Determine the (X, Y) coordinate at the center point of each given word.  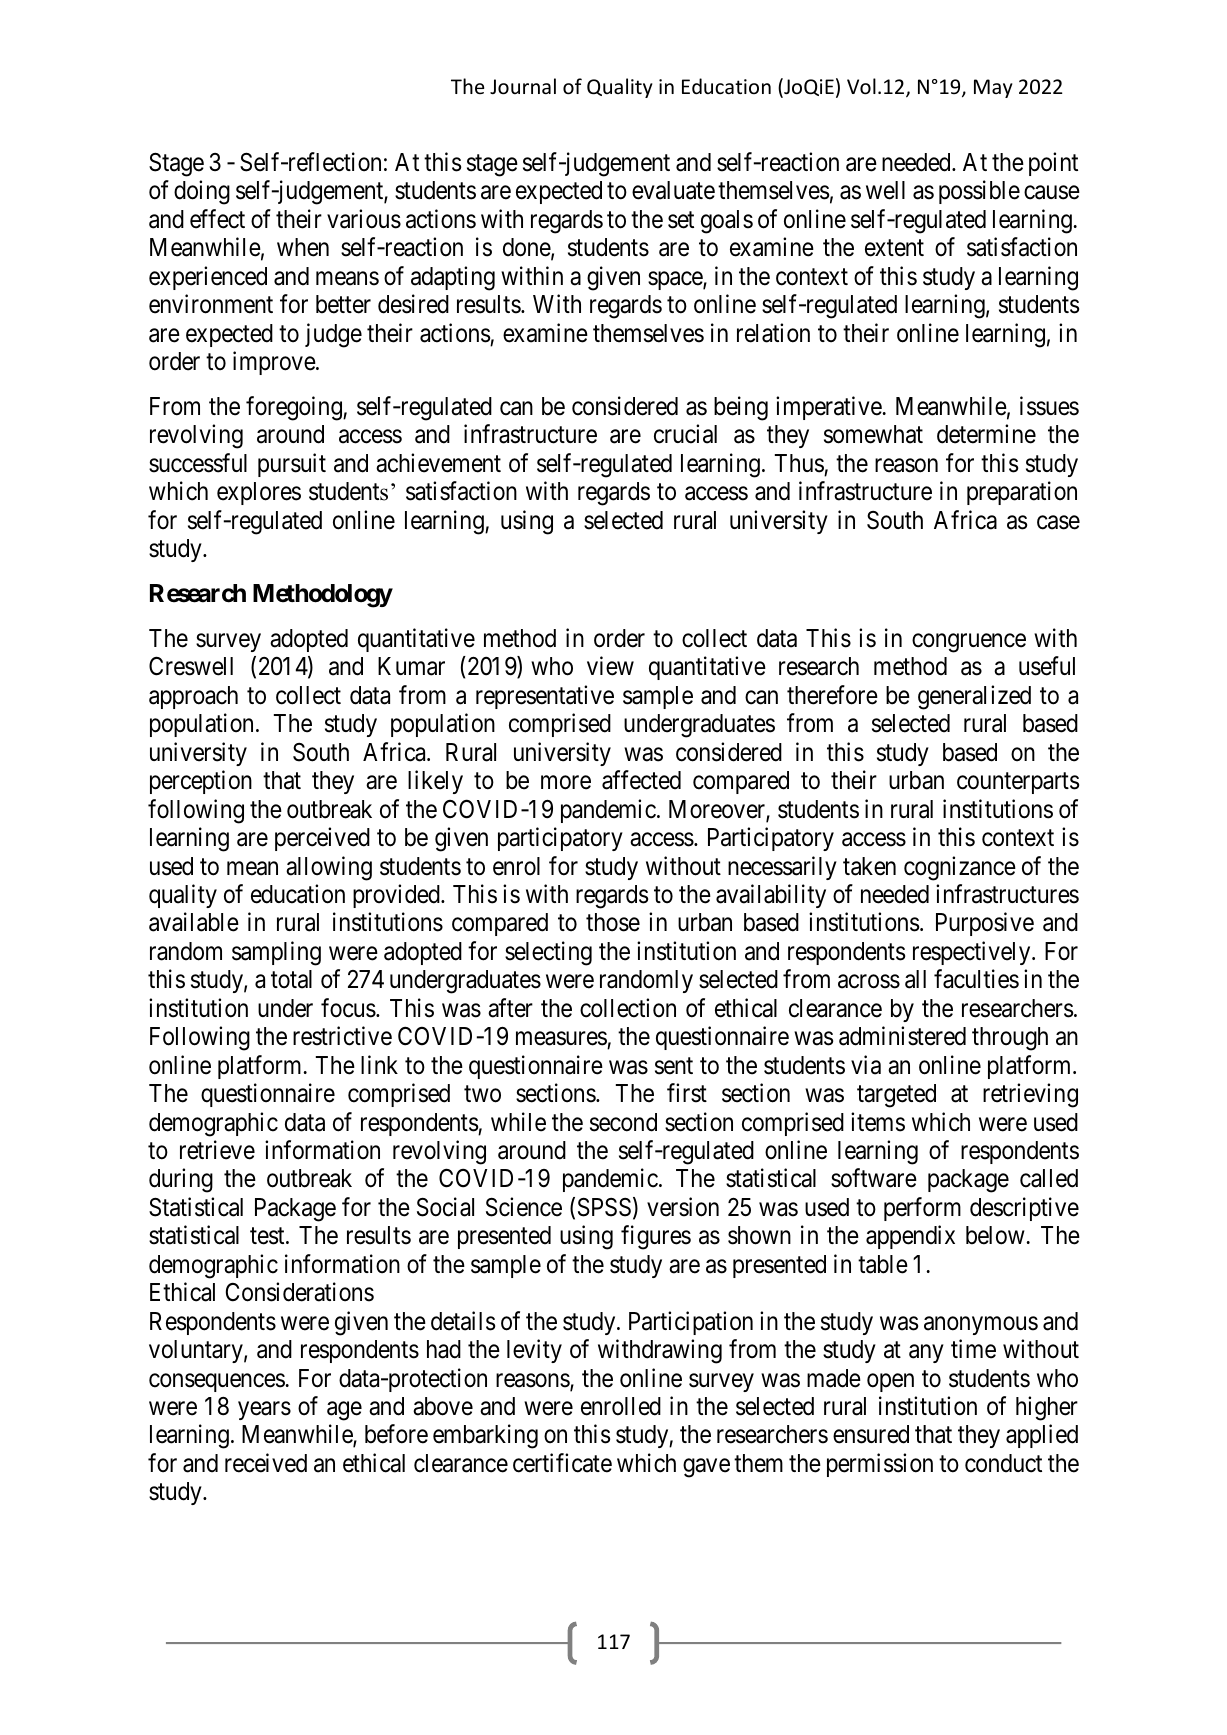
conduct (1003, 1463)
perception (201, 782)
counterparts (1018, 783)
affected (641, 780)
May (993, 88)
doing (202, 192)
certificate (562, 1463)
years (264, 1411)
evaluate (673, 190)
